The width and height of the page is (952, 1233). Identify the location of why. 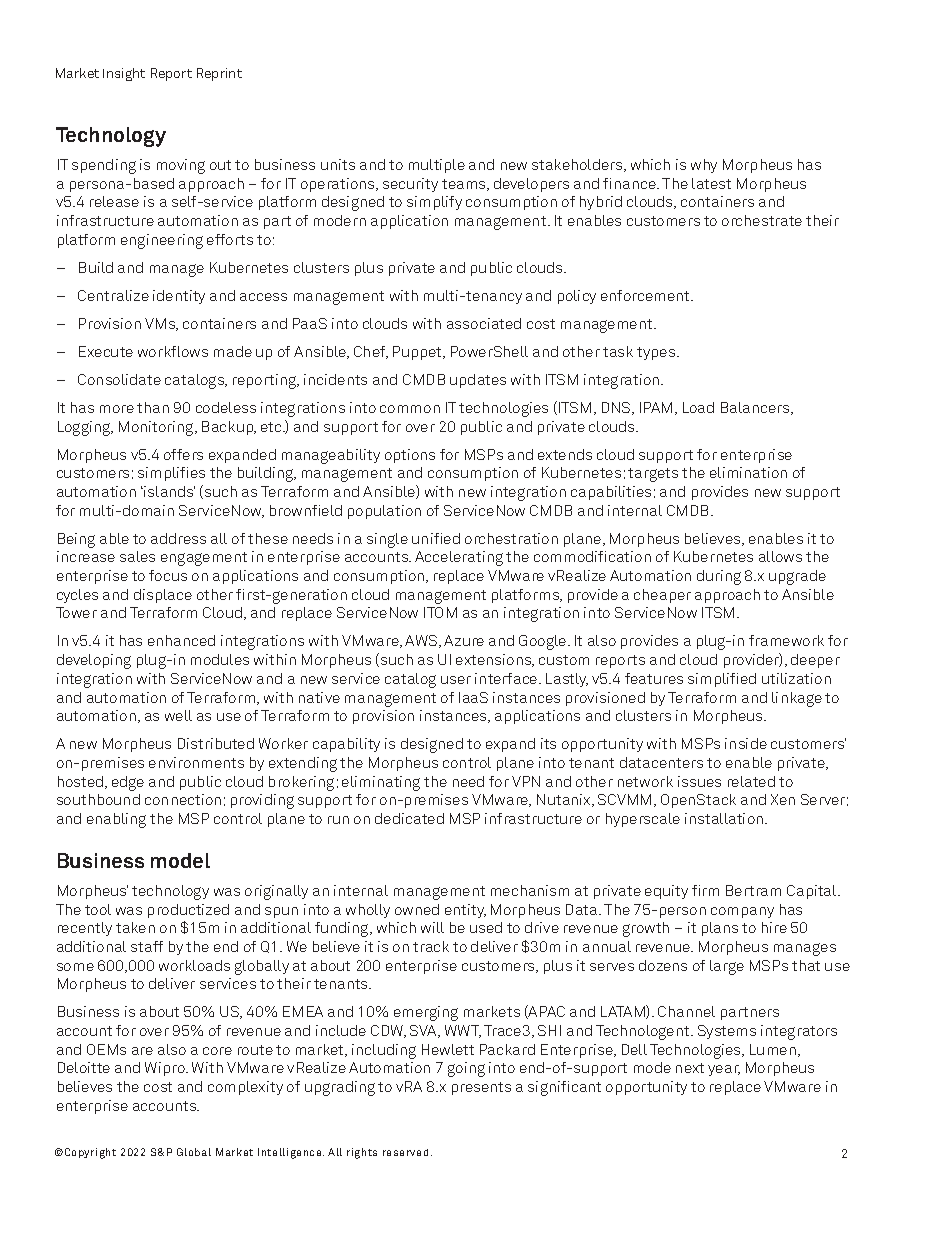
(704, 166).
